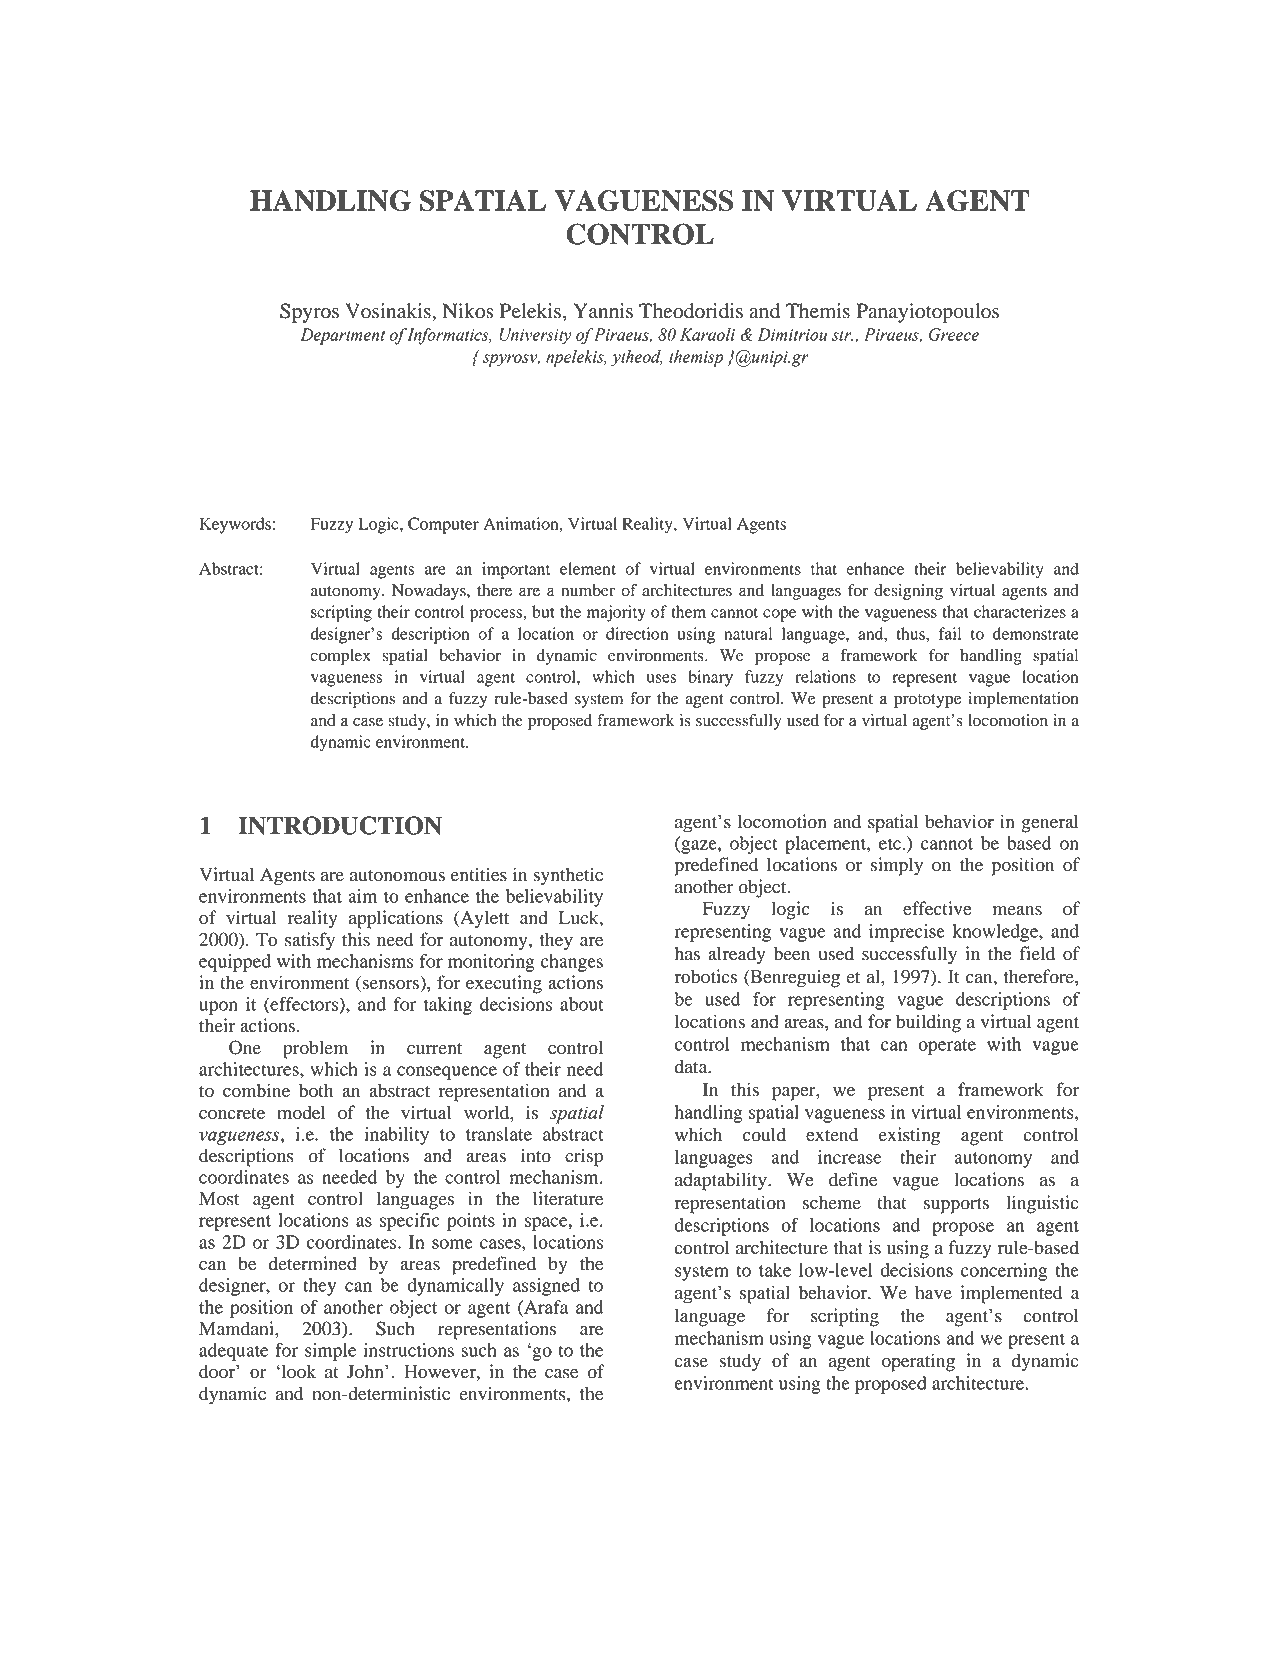 This screenshot has height=1654, width=1278. Describe the element at coordinates (954, 334) in the screenshot. I see `Greece` at that location.
